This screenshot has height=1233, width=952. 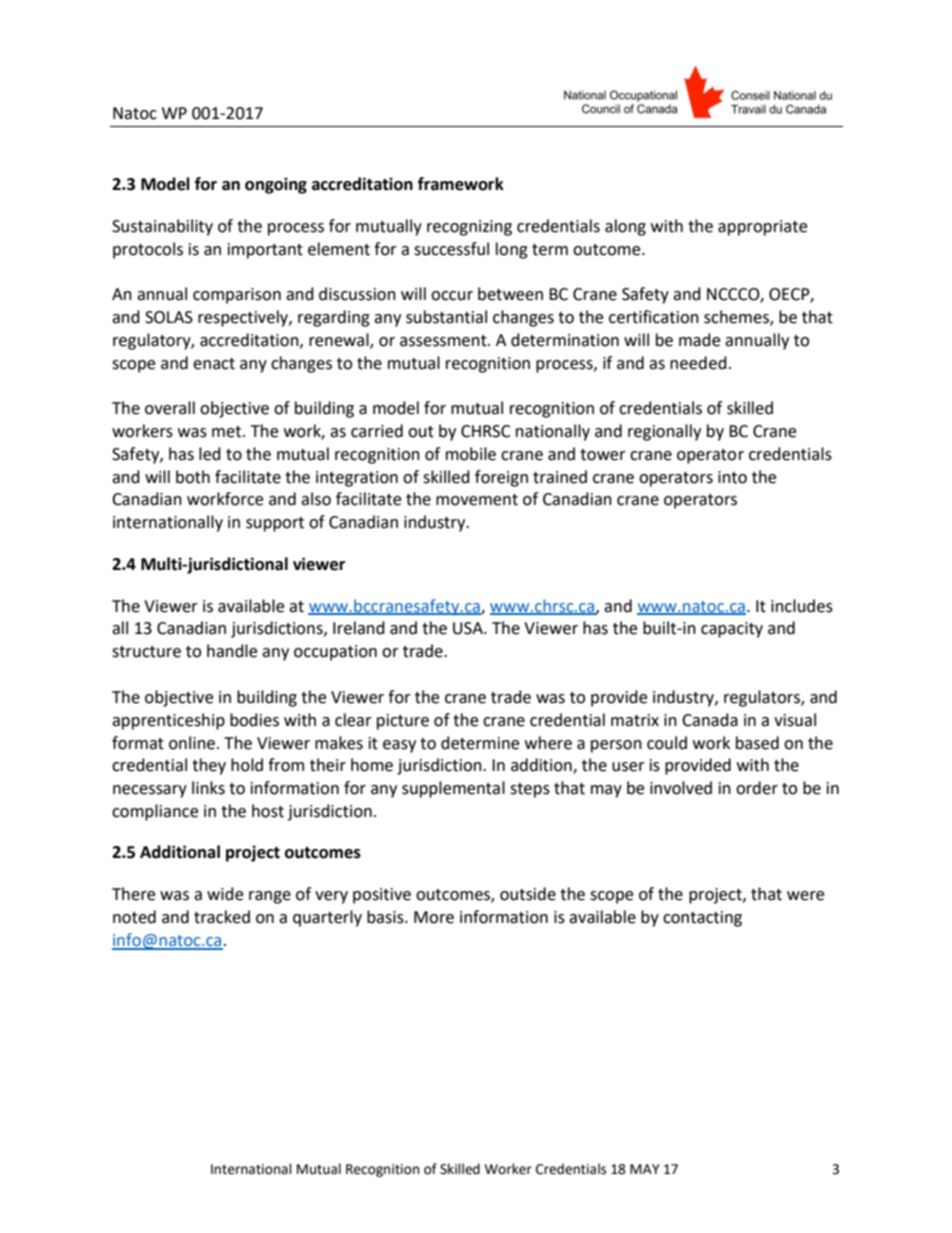 I want to click on recognizing, so click(x=469, y=228).
